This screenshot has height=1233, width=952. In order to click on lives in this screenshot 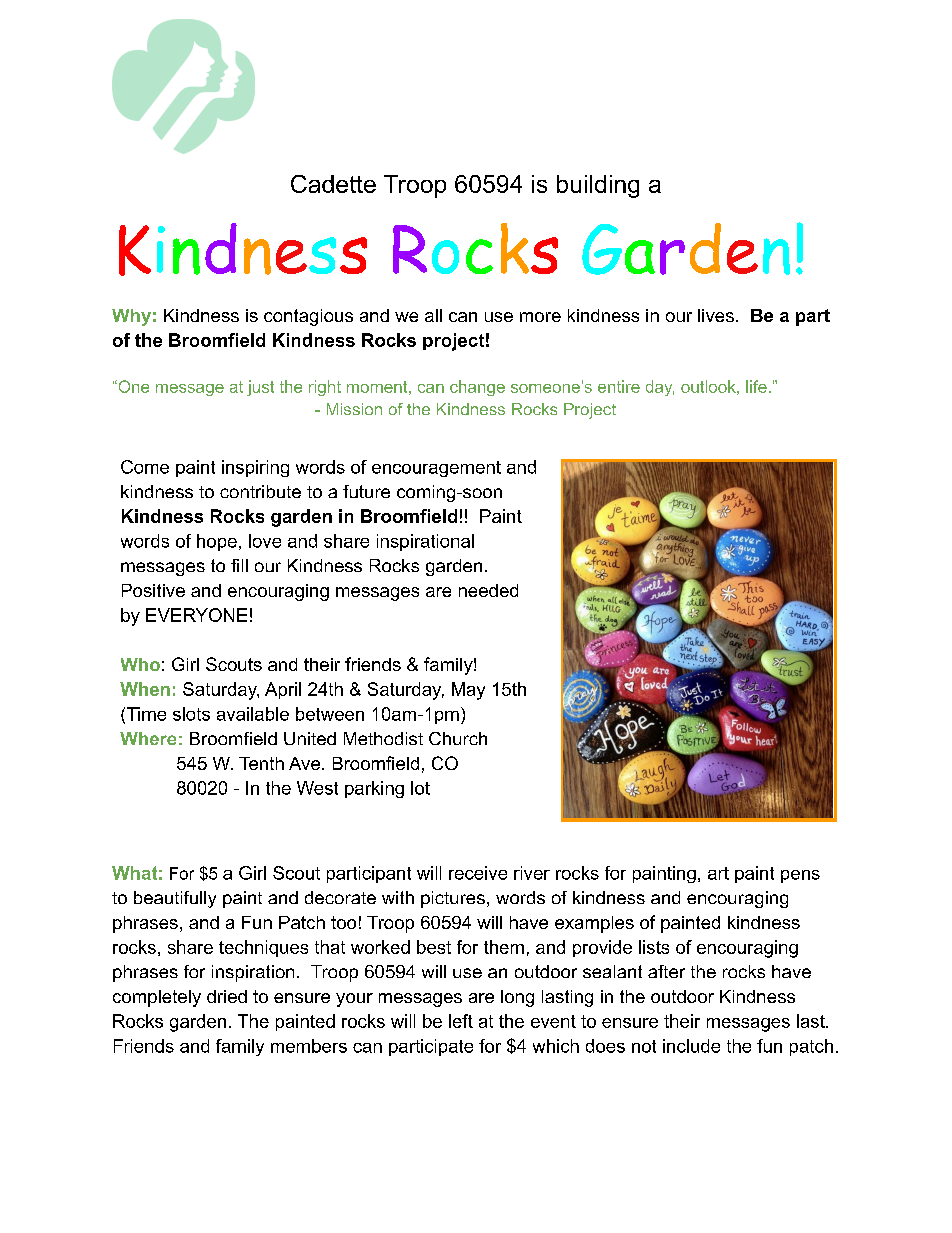, I will do `click(716, 315)`.
